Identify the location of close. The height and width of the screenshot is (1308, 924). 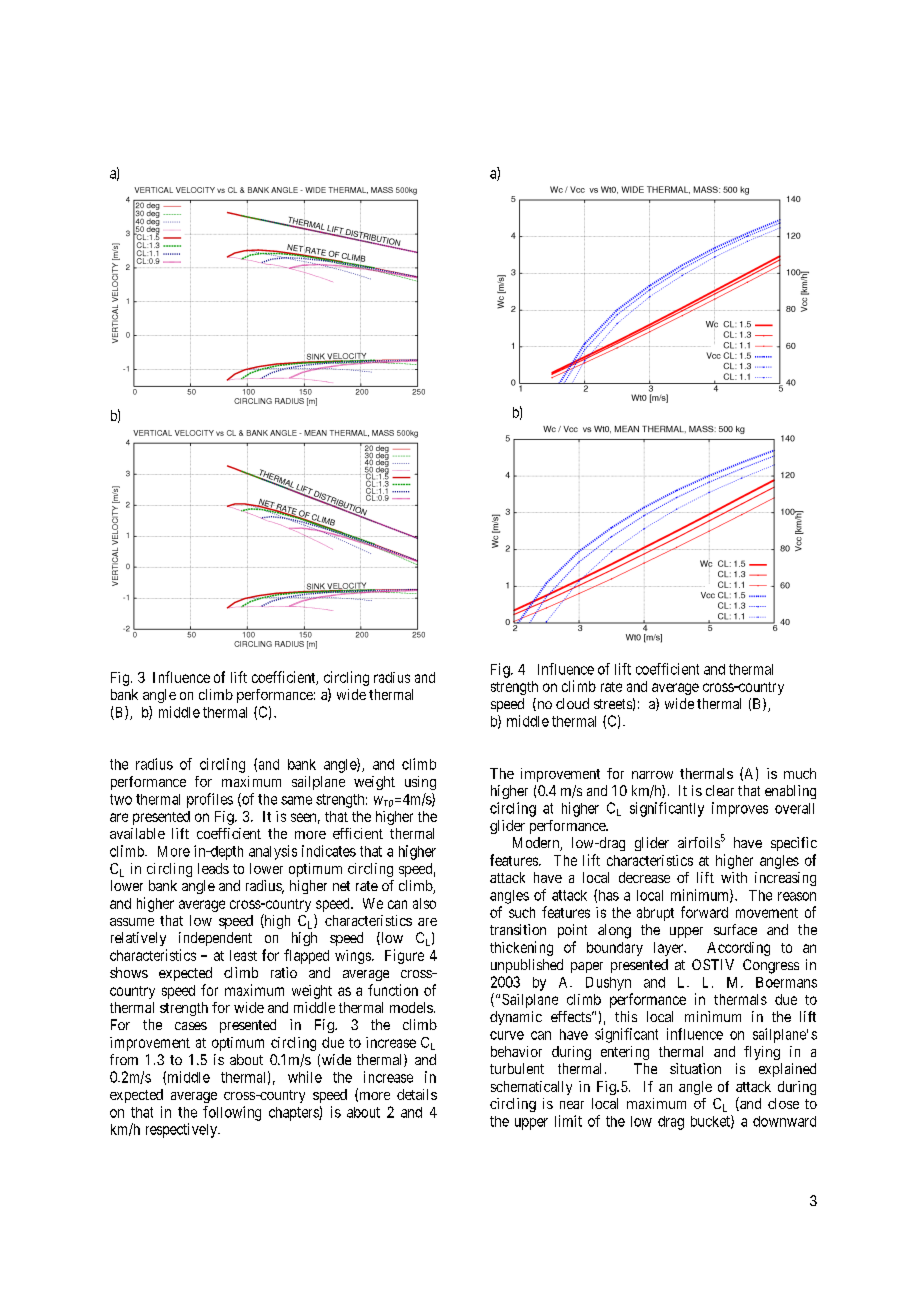
(783, 1103).
